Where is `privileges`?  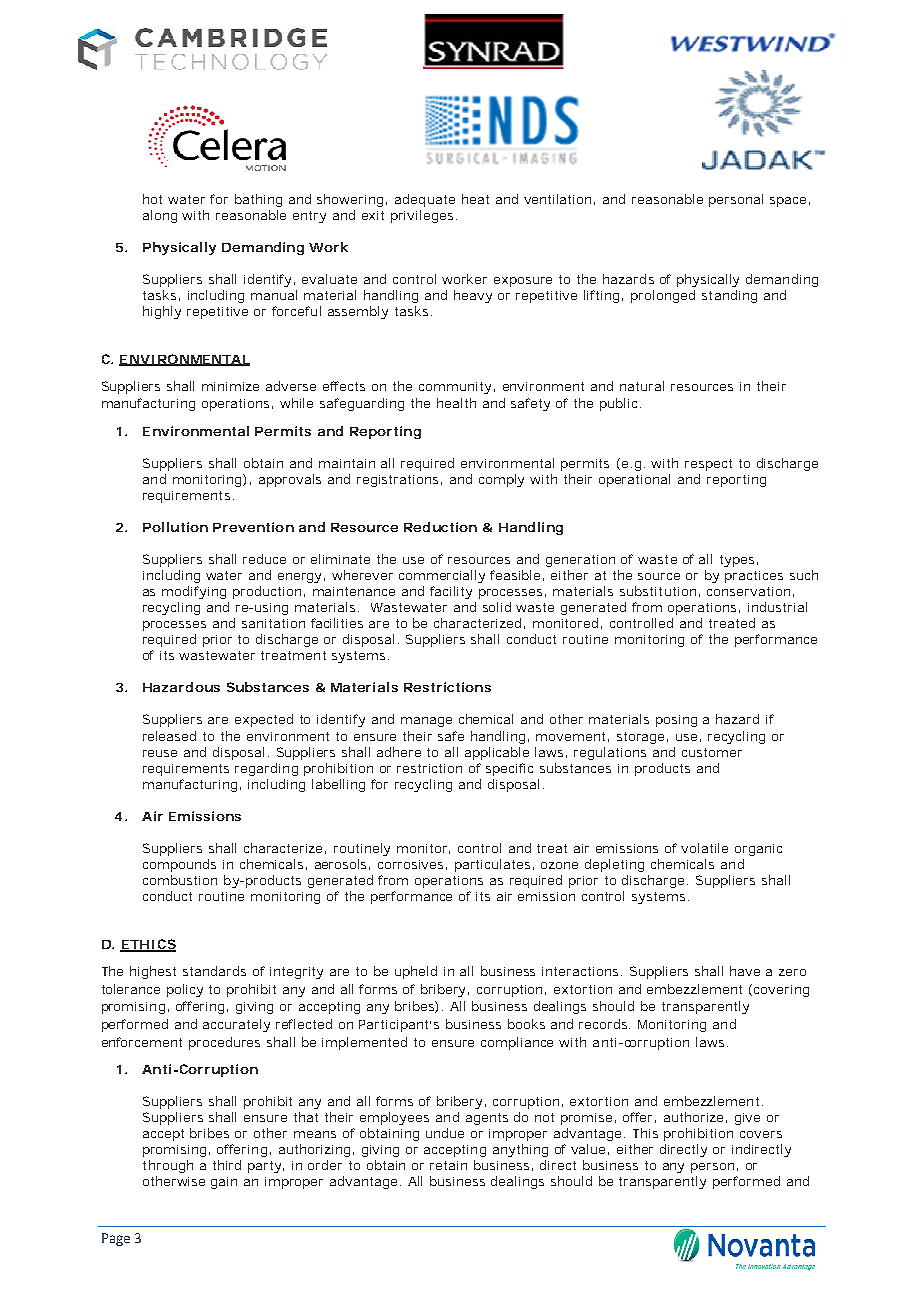 privileges is located at coordinates (424, 216).
